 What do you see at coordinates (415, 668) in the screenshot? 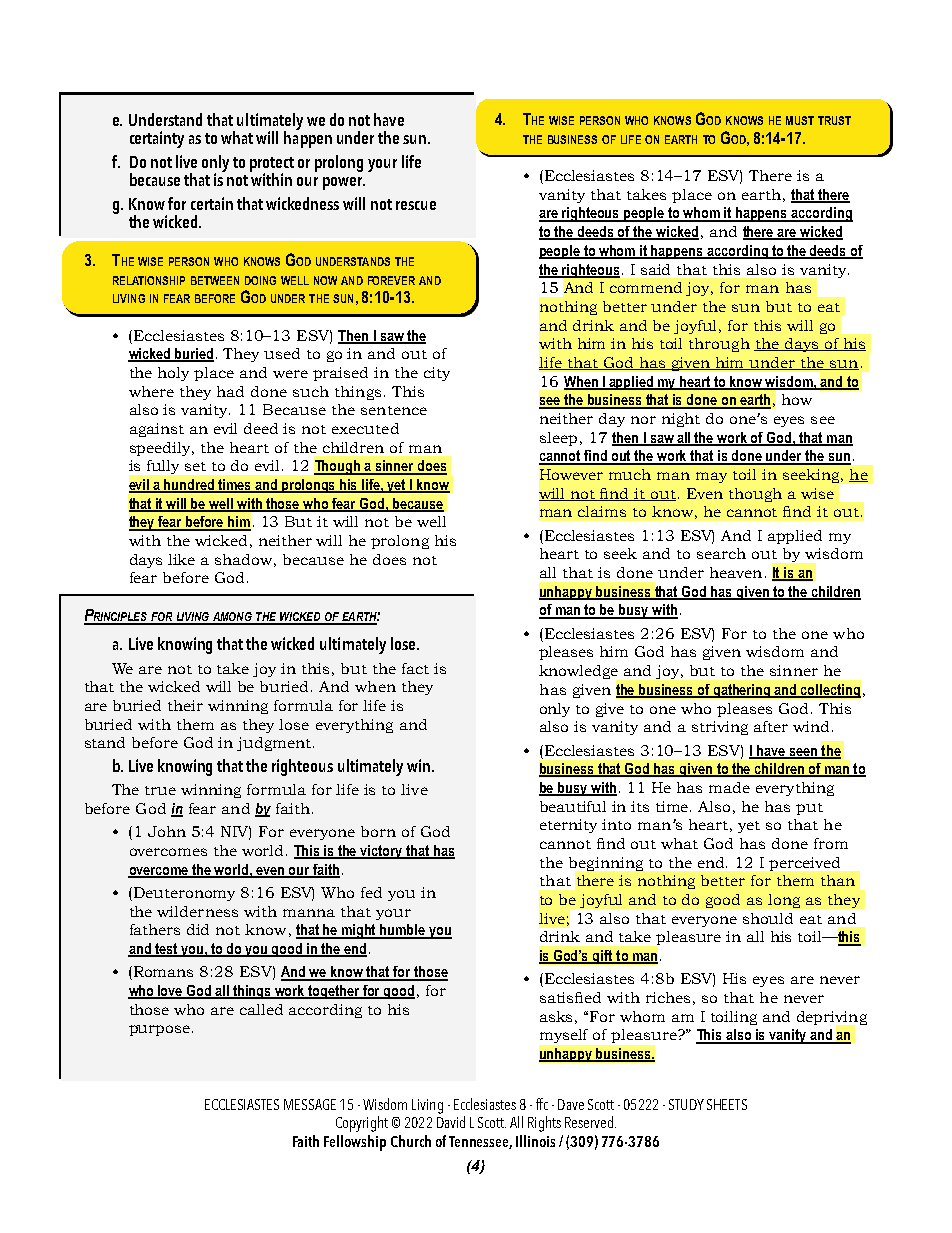
I see `fact` at bounding box center [415, 668].
